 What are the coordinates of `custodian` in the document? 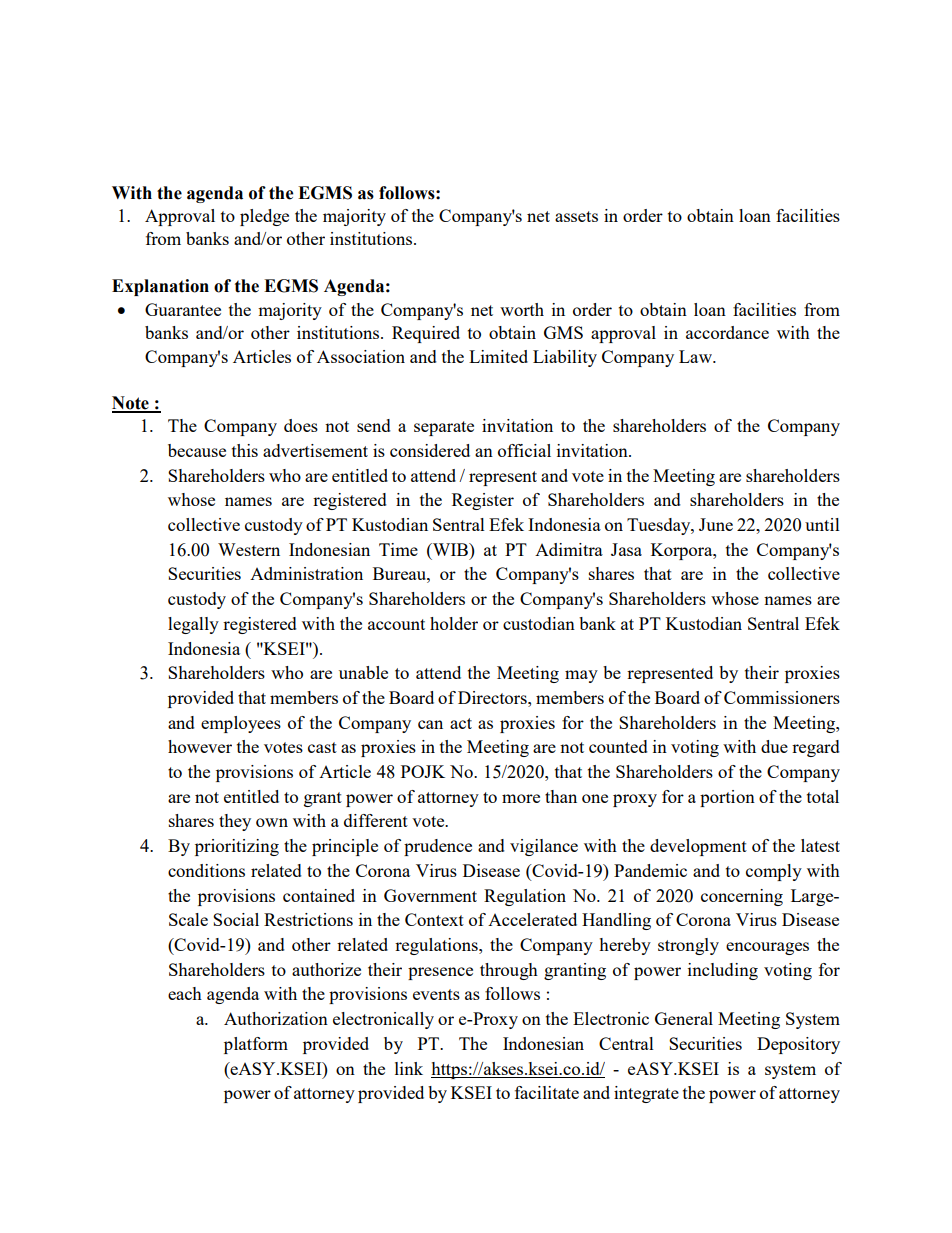 It's located at (539, 623).
